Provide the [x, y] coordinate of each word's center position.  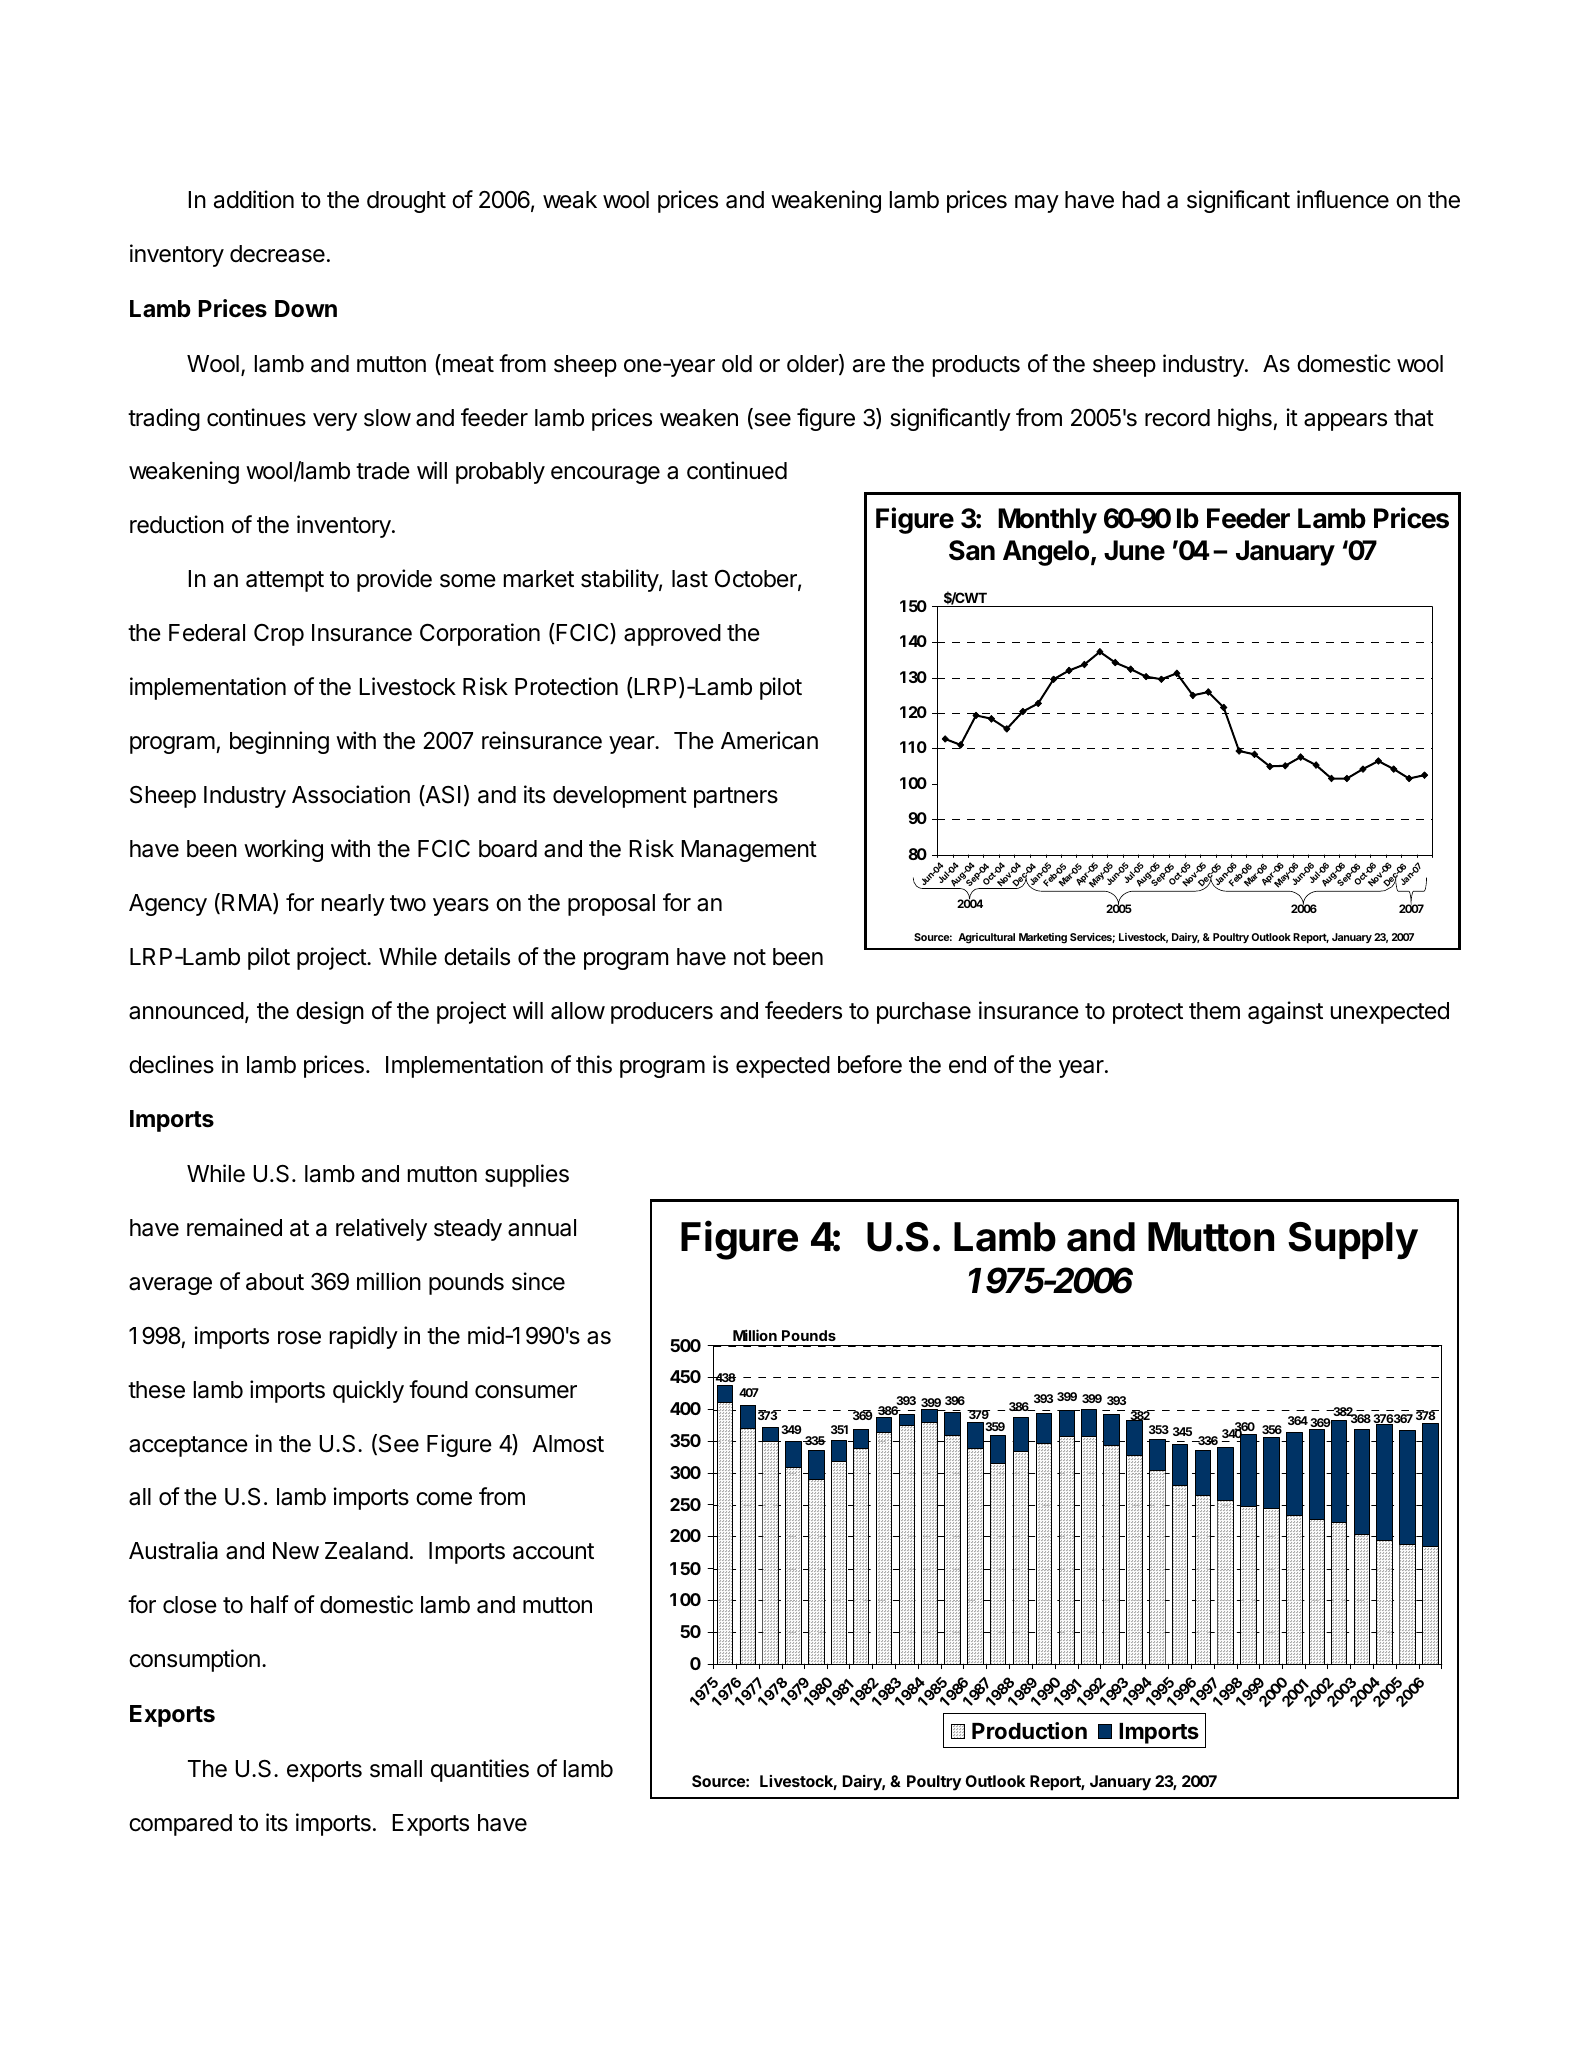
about [275, 1282]
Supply [1353, 1240]
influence [1343, 199]
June [1134, 550]
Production [1029, 1730]
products [976, 366]
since [538, 1281]
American [769, 740]
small [396, 1769]
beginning [279, 742]
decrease [277, 254]
